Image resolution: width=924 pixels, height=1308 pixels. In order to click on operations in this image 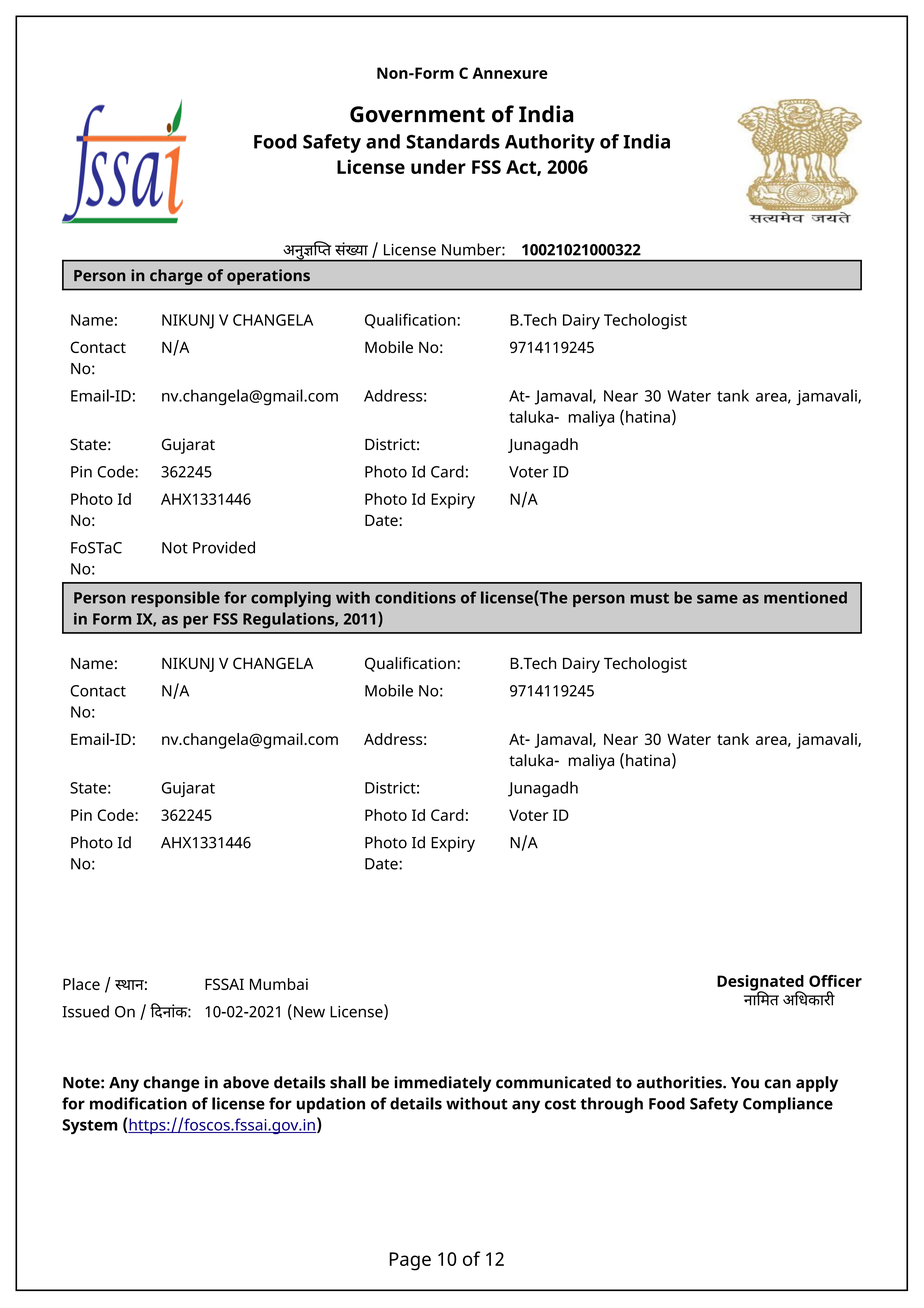, I will do `click(268, 277)`.
